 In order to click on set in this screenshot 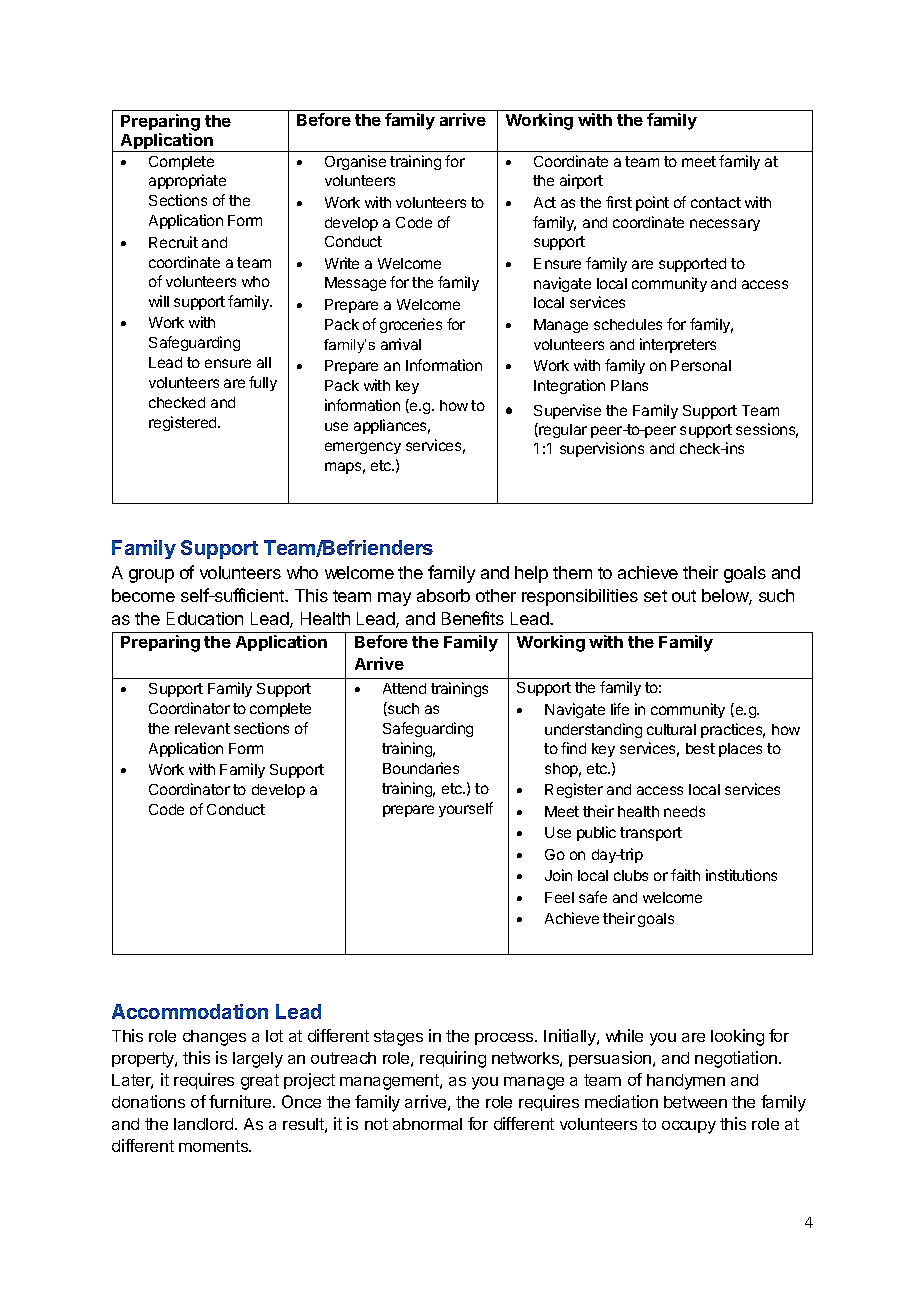, I will do `click(655, 596)`.
